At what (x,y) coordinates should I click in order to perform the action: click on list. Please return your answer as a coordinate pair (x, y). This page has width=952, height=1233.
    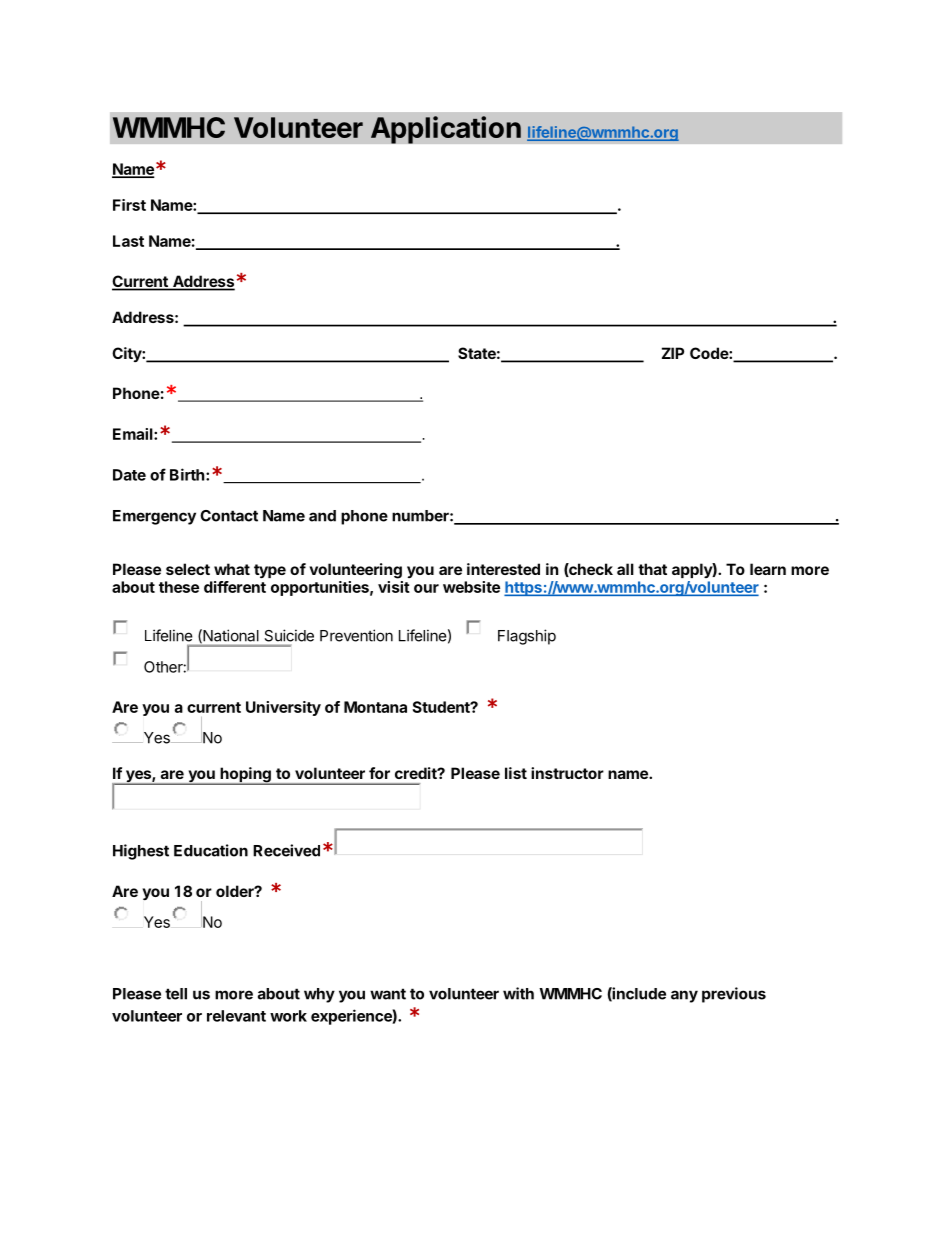
    Looking at the image, I should click on (516, 773).
